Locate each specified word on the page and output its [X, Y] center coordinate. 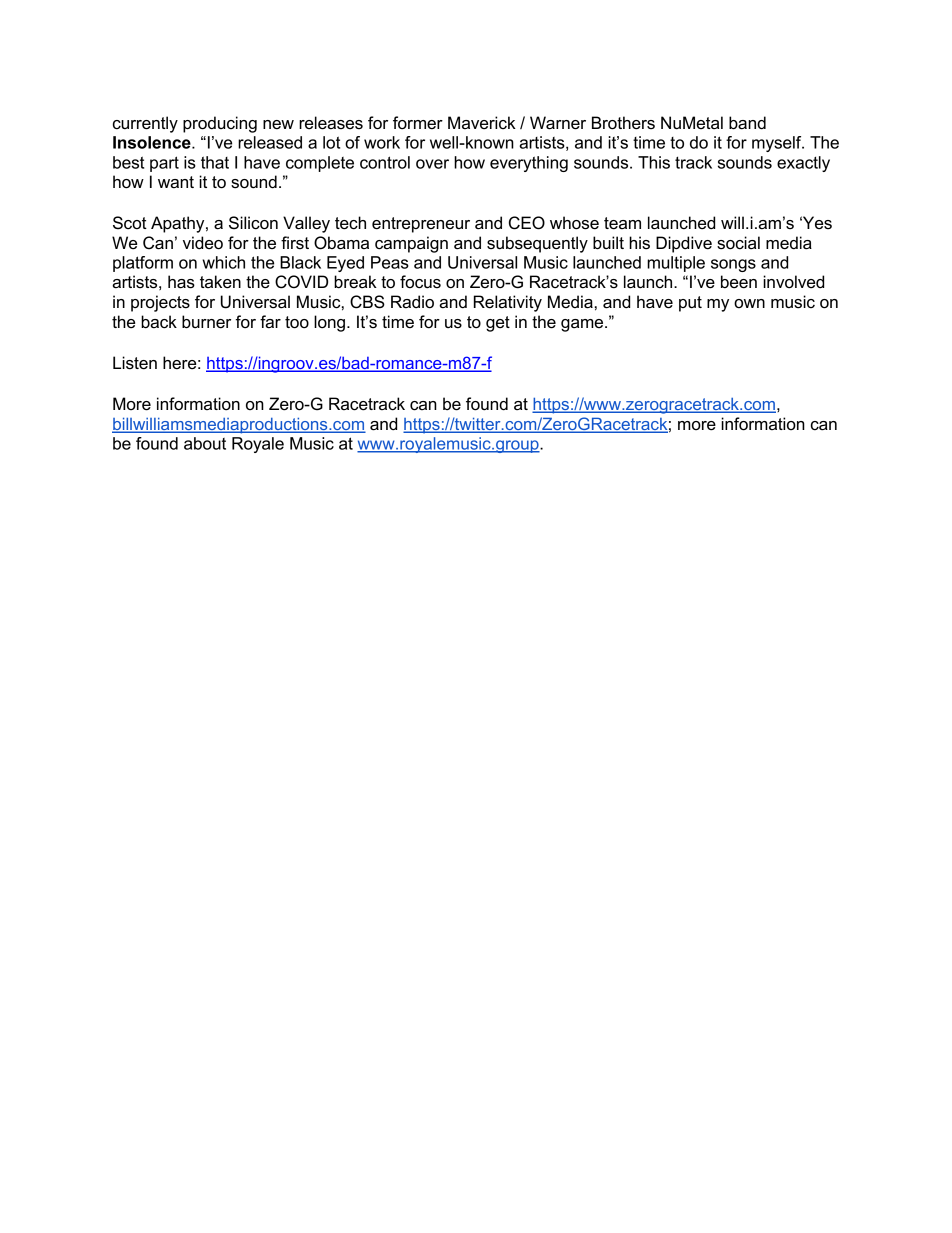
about [205, 443]
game [583, 325]
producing [220, 124]
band [747, 123]
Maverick [482, 123]
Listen [135, 363]
